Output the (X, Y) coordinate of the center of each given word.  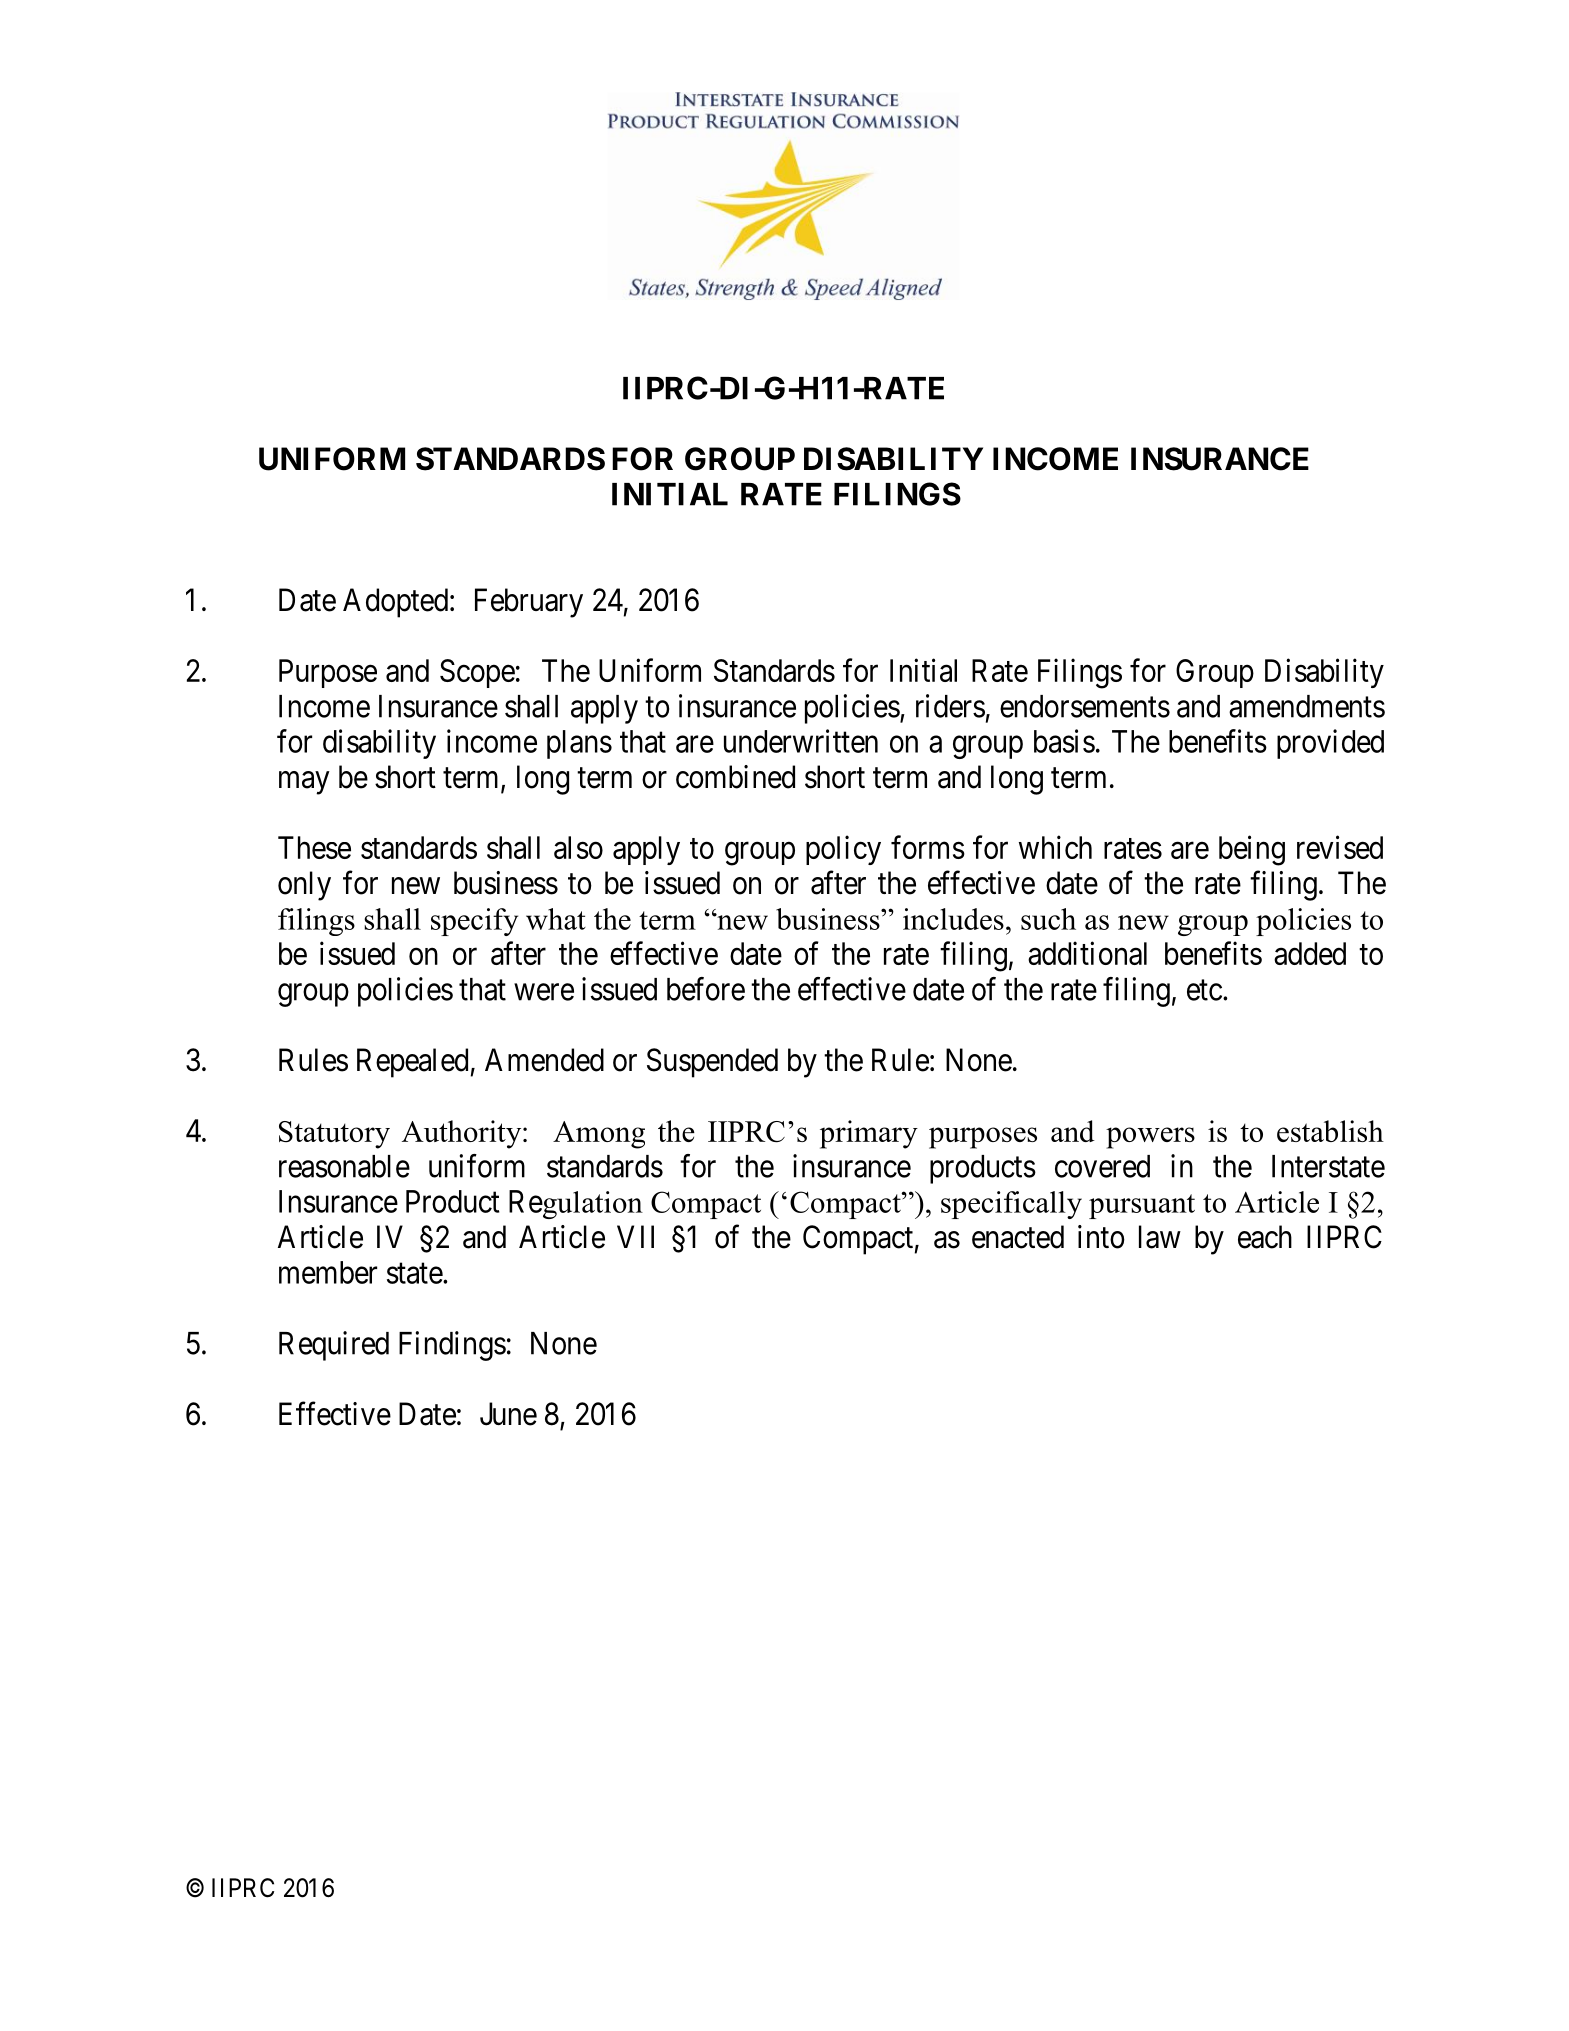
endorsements (1085, 706)
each (1265, 1237)
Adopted (397, 603)
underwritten (801, 741)
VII (635, 1236)
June (508, 1414)
